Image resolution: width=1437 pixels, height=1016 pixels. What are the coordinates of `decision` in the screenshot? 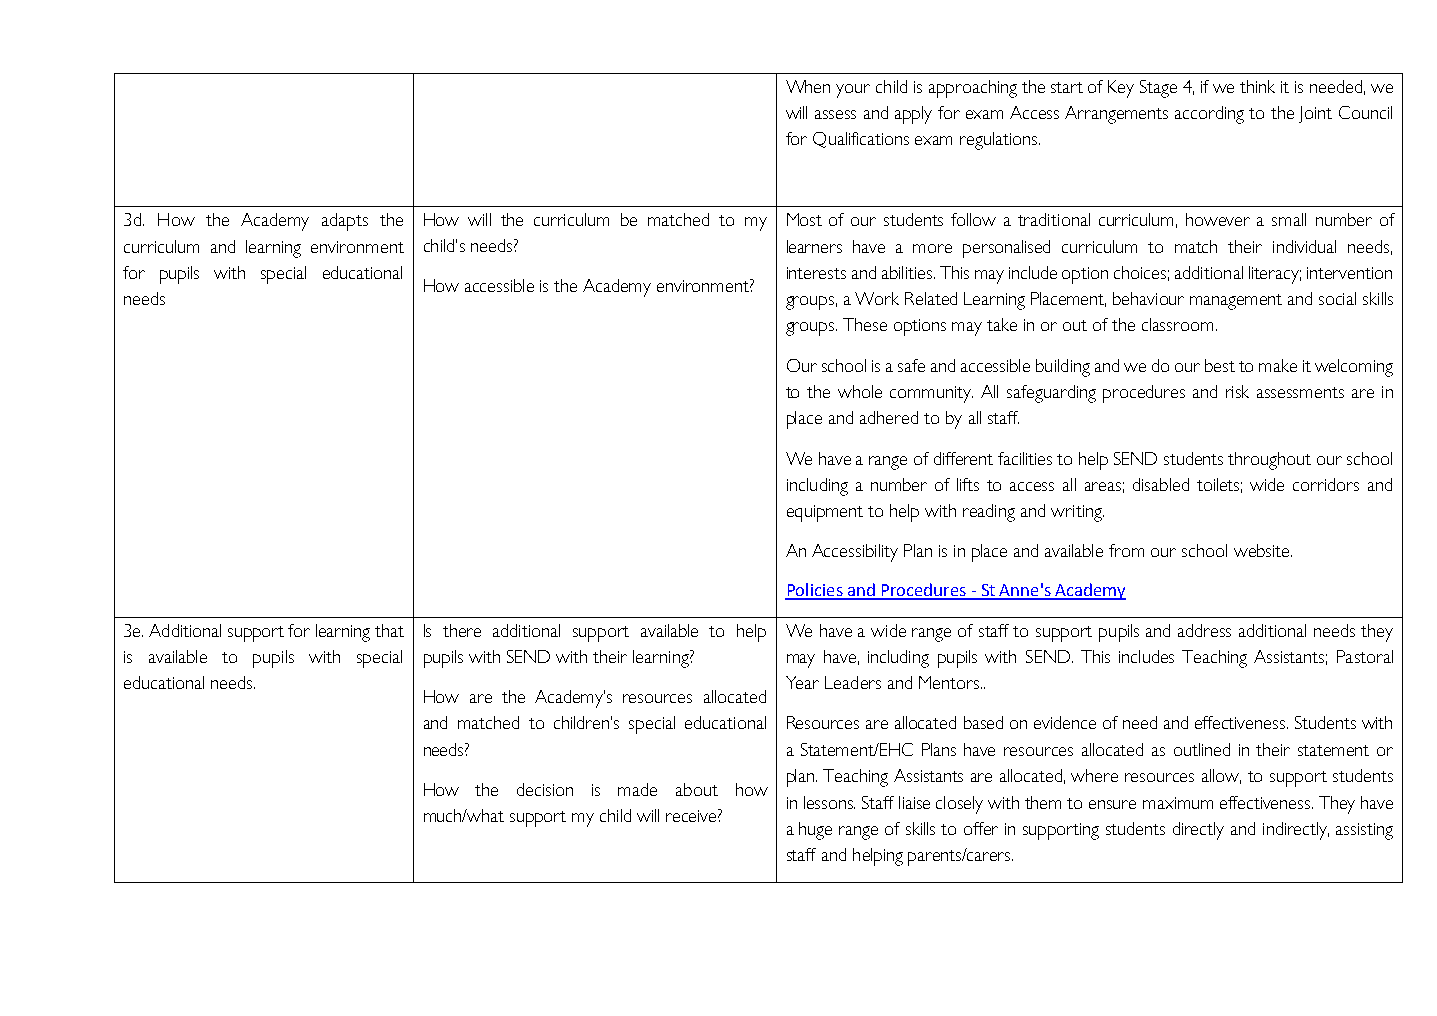 It's located at (545, 789).
